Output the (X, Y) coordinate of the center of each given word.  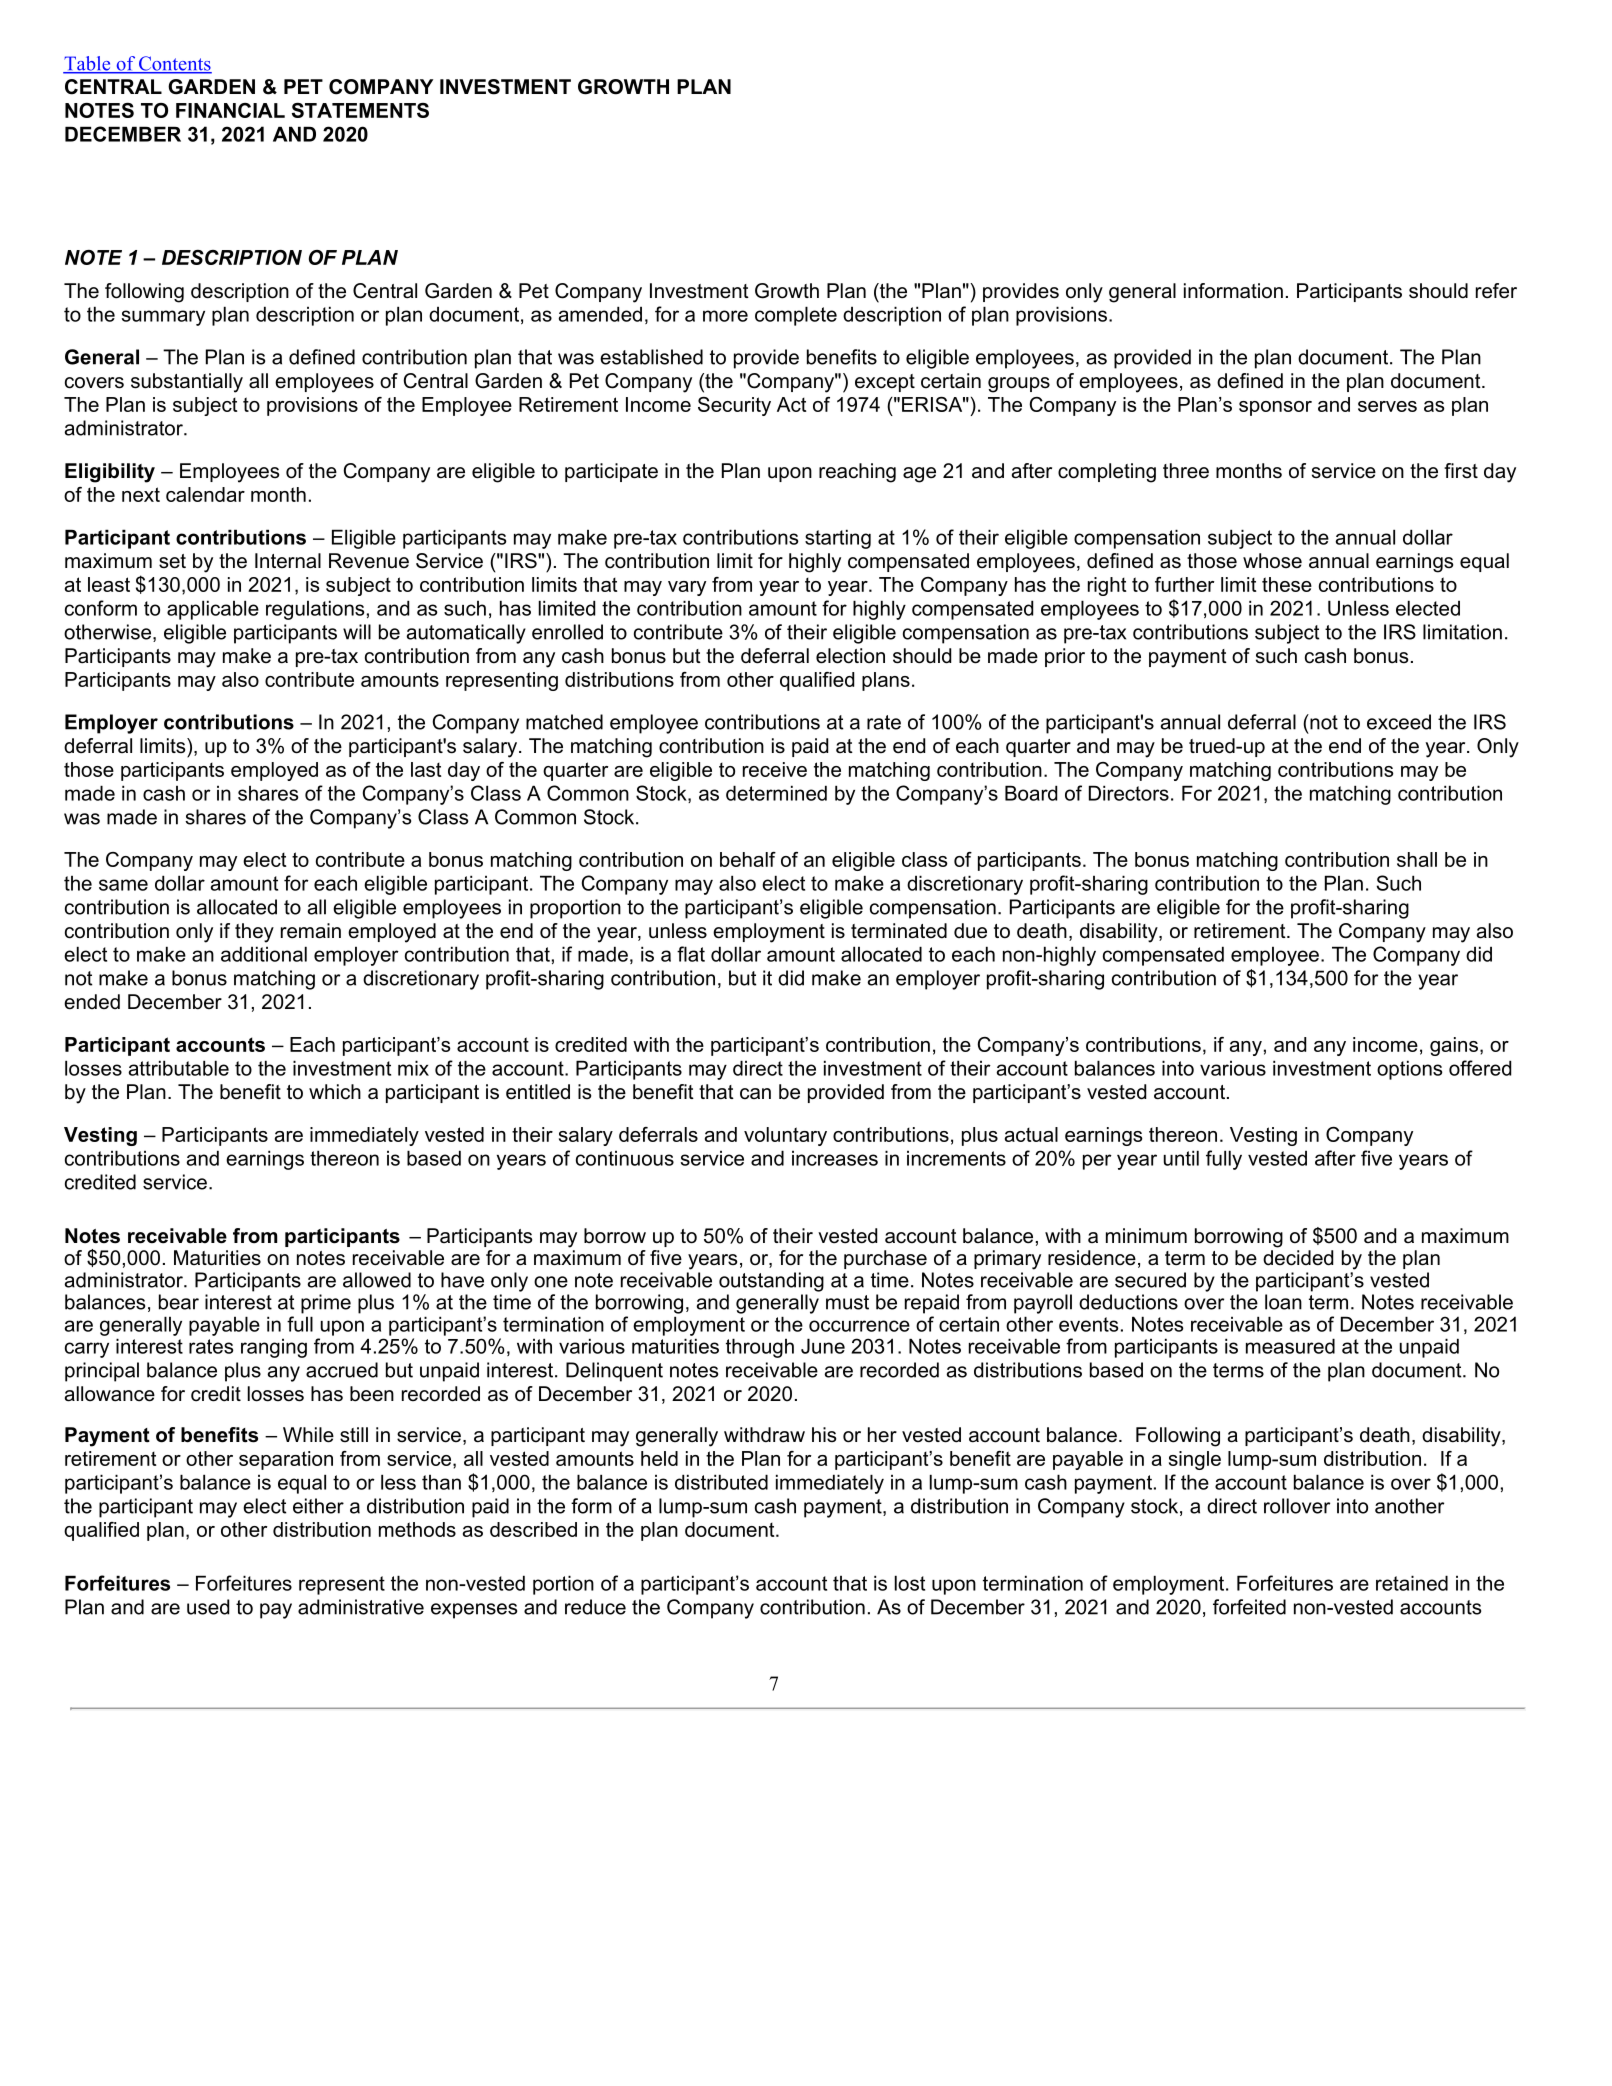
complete (796, 316)
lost (910, 1583)
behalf (748, 859)
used (208, 1607)
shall (1417, 859)
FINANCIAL (230, 110)
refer (1496, 291)
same (123, 885)
